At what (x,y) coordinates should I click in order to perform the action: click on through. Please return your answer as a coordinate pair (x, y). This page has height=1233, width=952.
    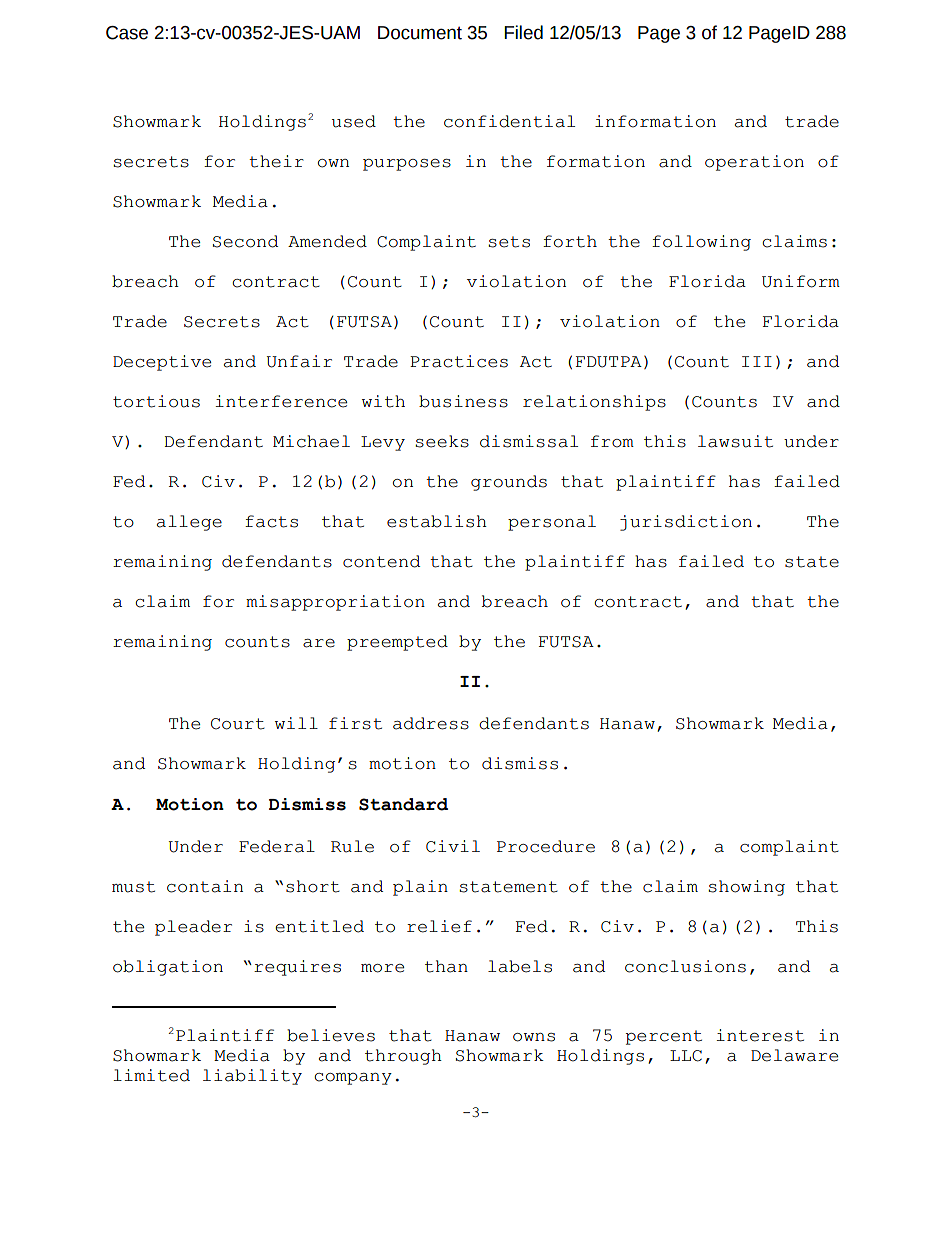
    Looking at the image, I should click on (403, 1057).
